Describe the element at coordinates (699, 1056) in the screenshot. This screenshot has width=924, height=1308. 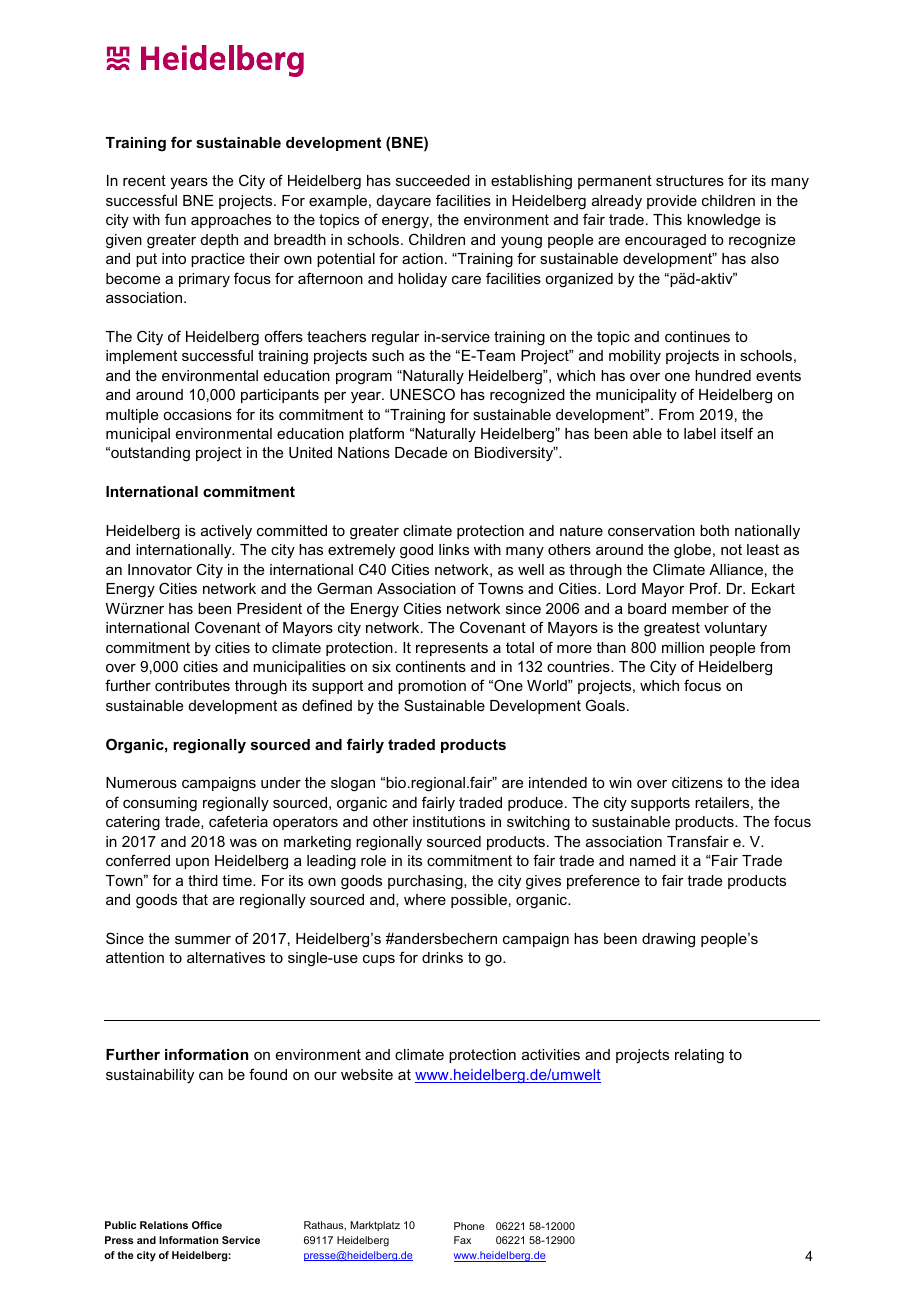
I see `relating` at that location.
